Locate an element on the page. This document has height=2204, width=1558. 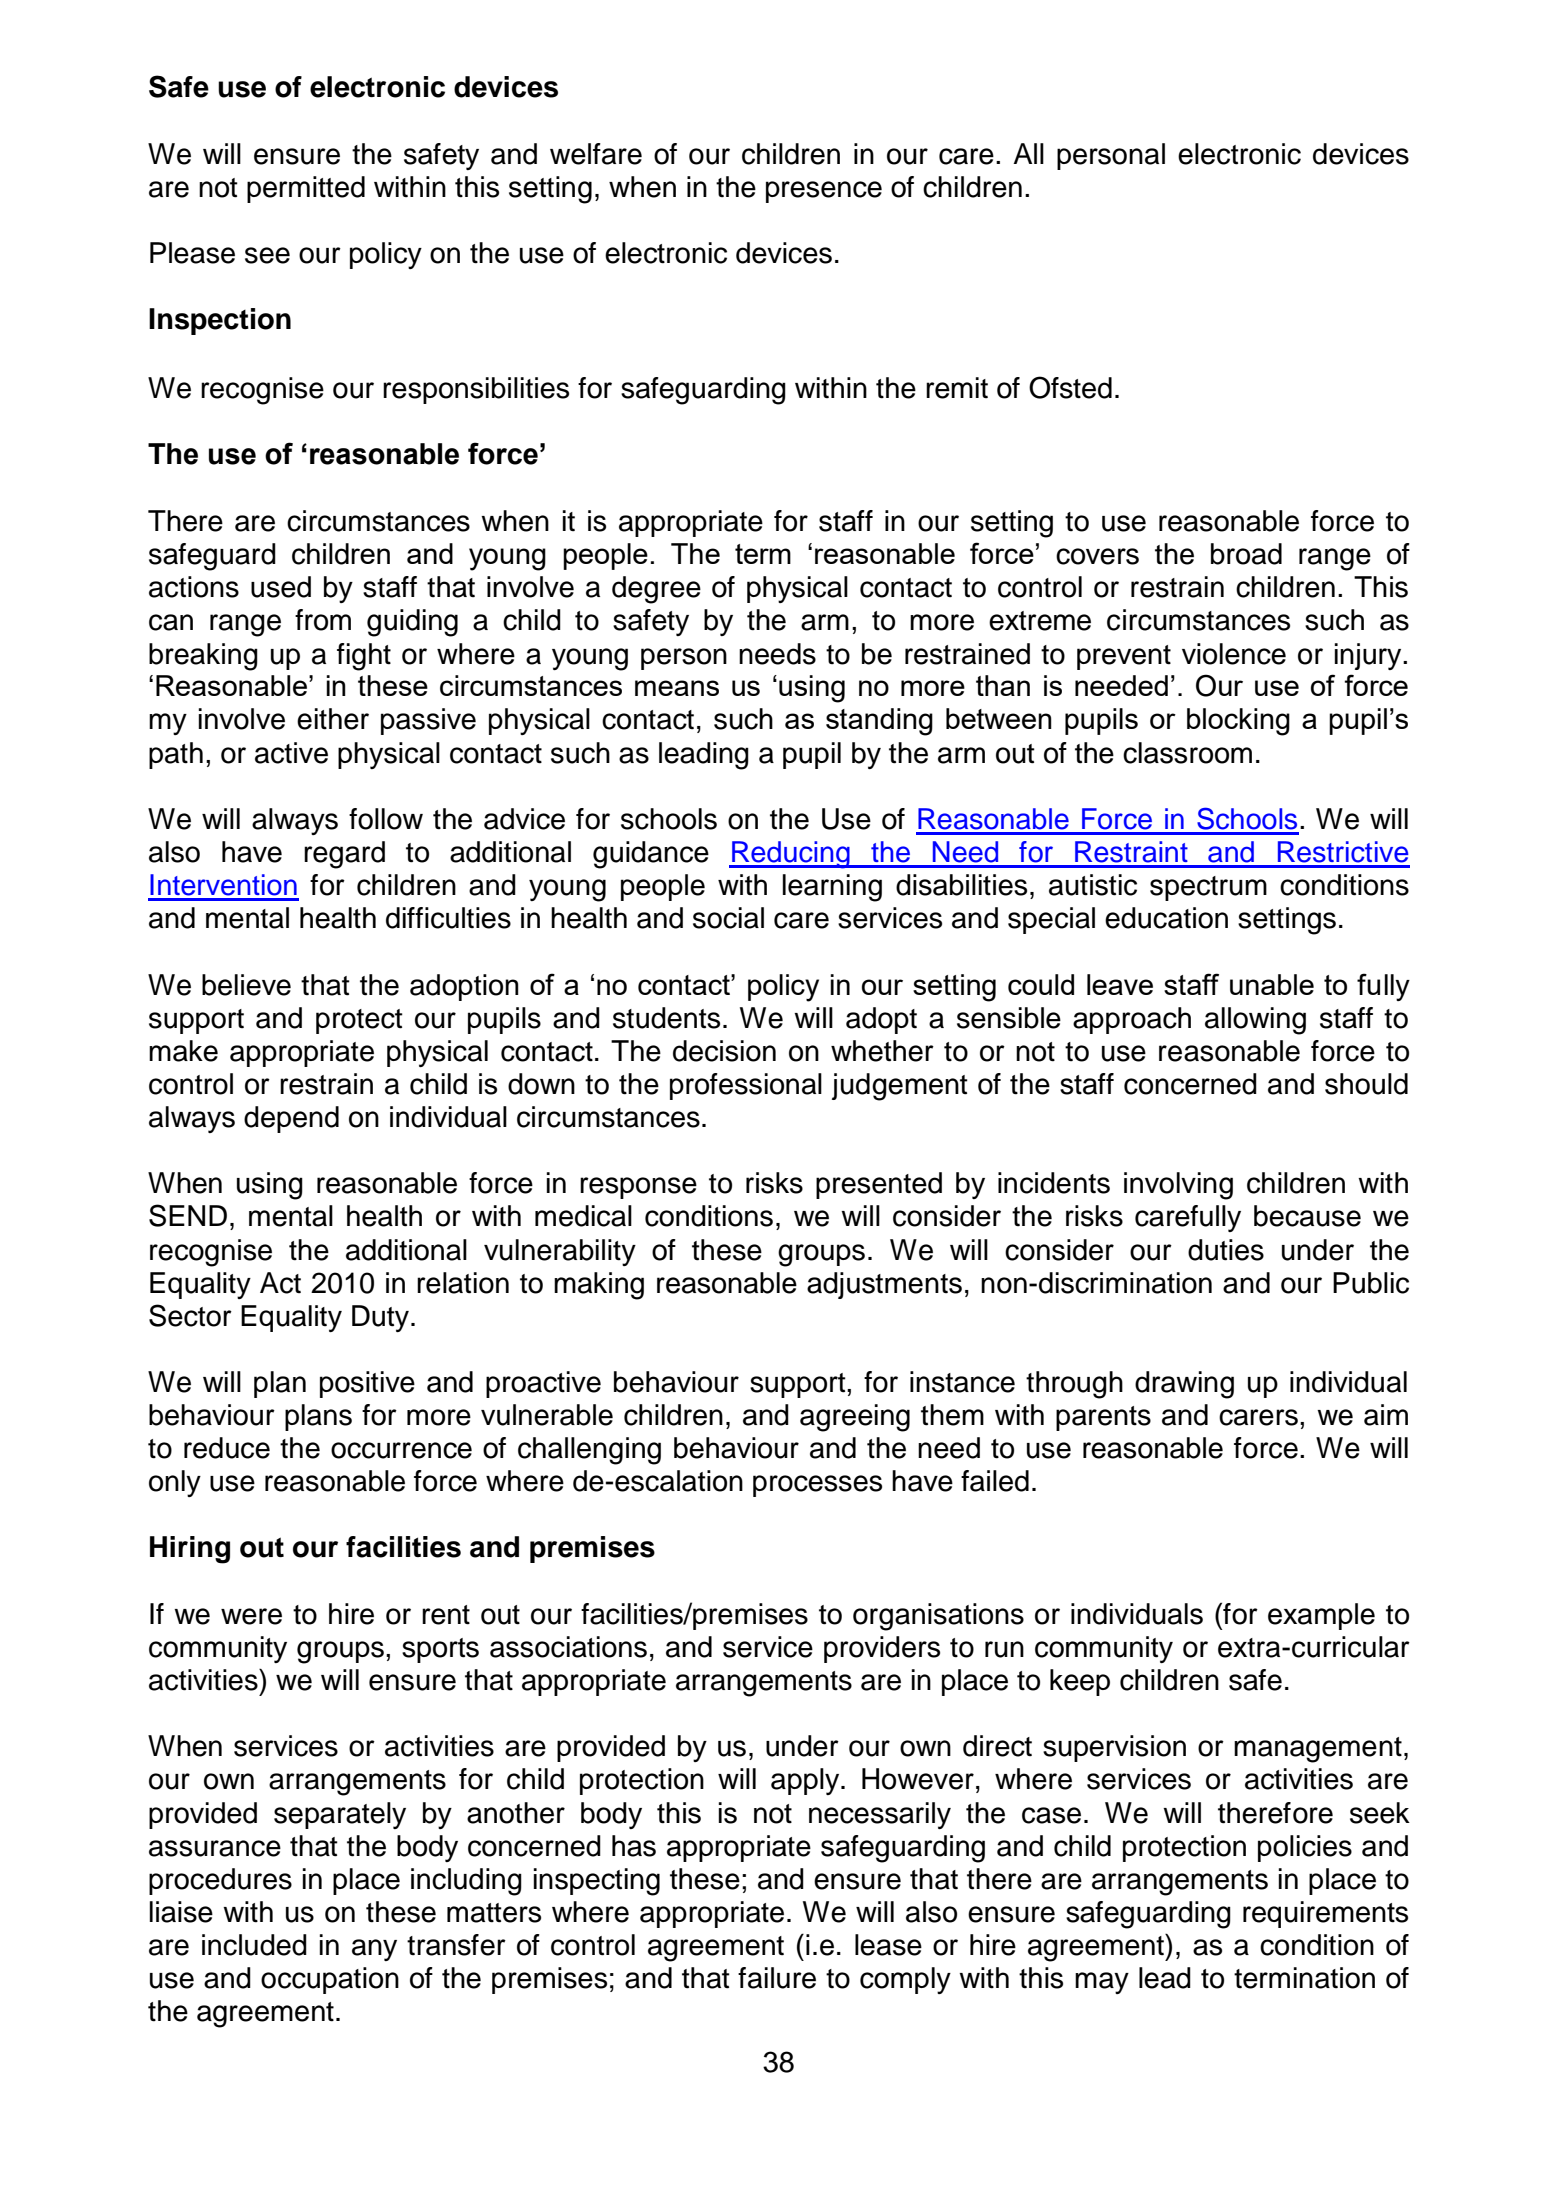
professional is located at coordinates (746, 1086).
